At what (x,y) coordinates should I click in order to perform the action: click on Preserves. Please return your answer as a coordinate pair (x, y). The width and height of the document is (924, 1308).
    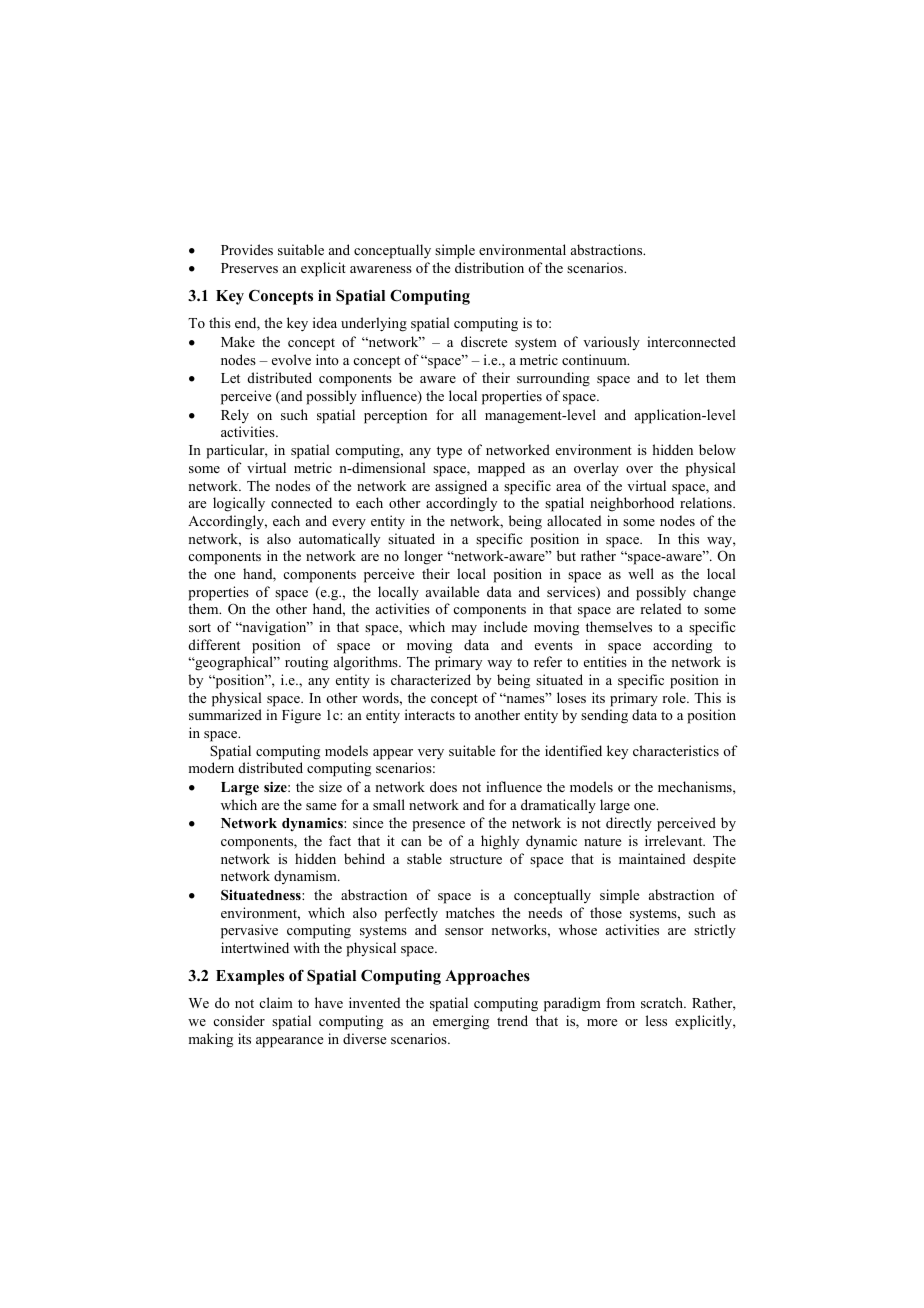
    Looking at the image, I should click on (249, 268).
